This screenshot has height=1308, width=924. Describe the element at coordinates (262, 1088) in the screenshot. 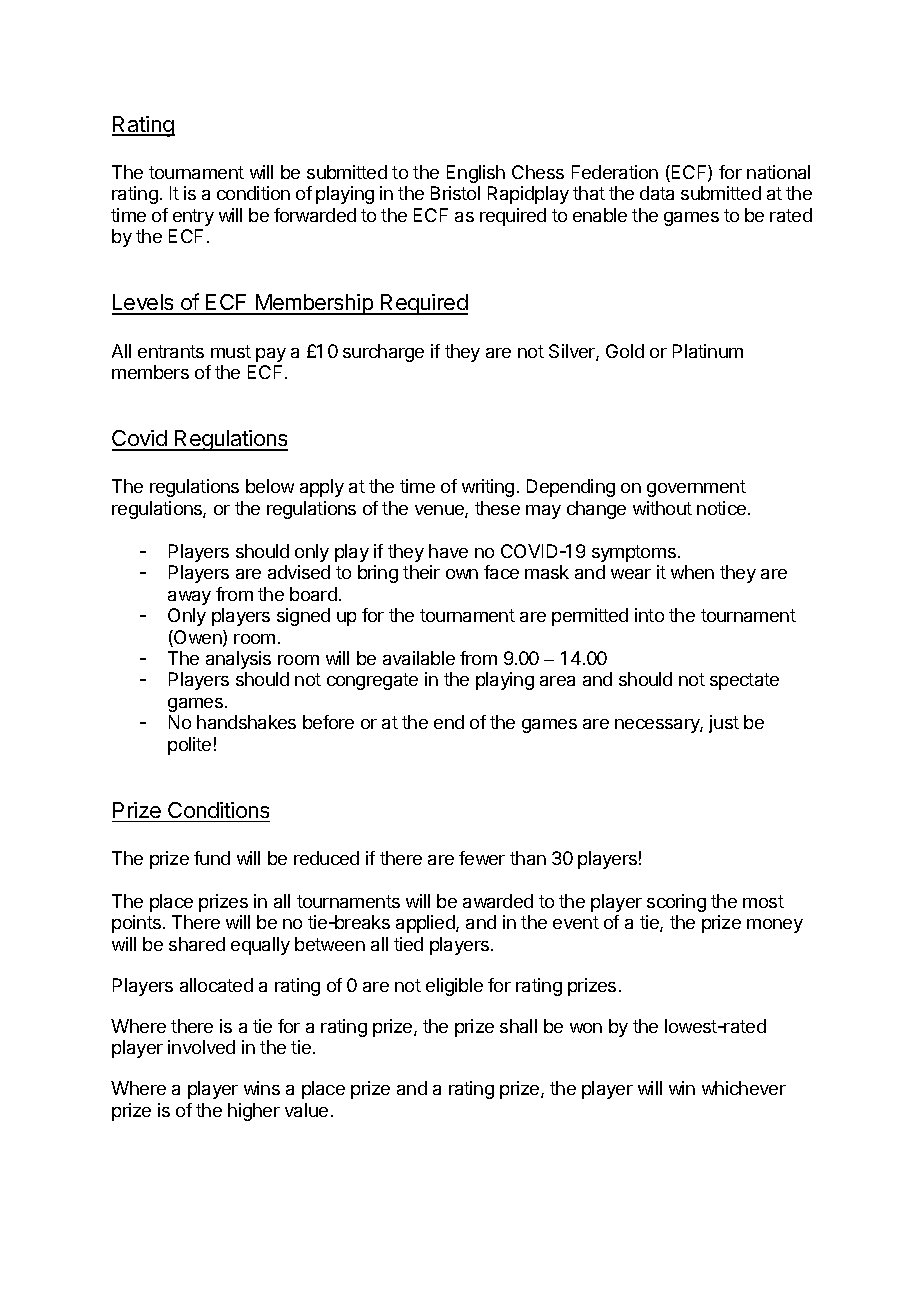

I see `wins` at that location.
